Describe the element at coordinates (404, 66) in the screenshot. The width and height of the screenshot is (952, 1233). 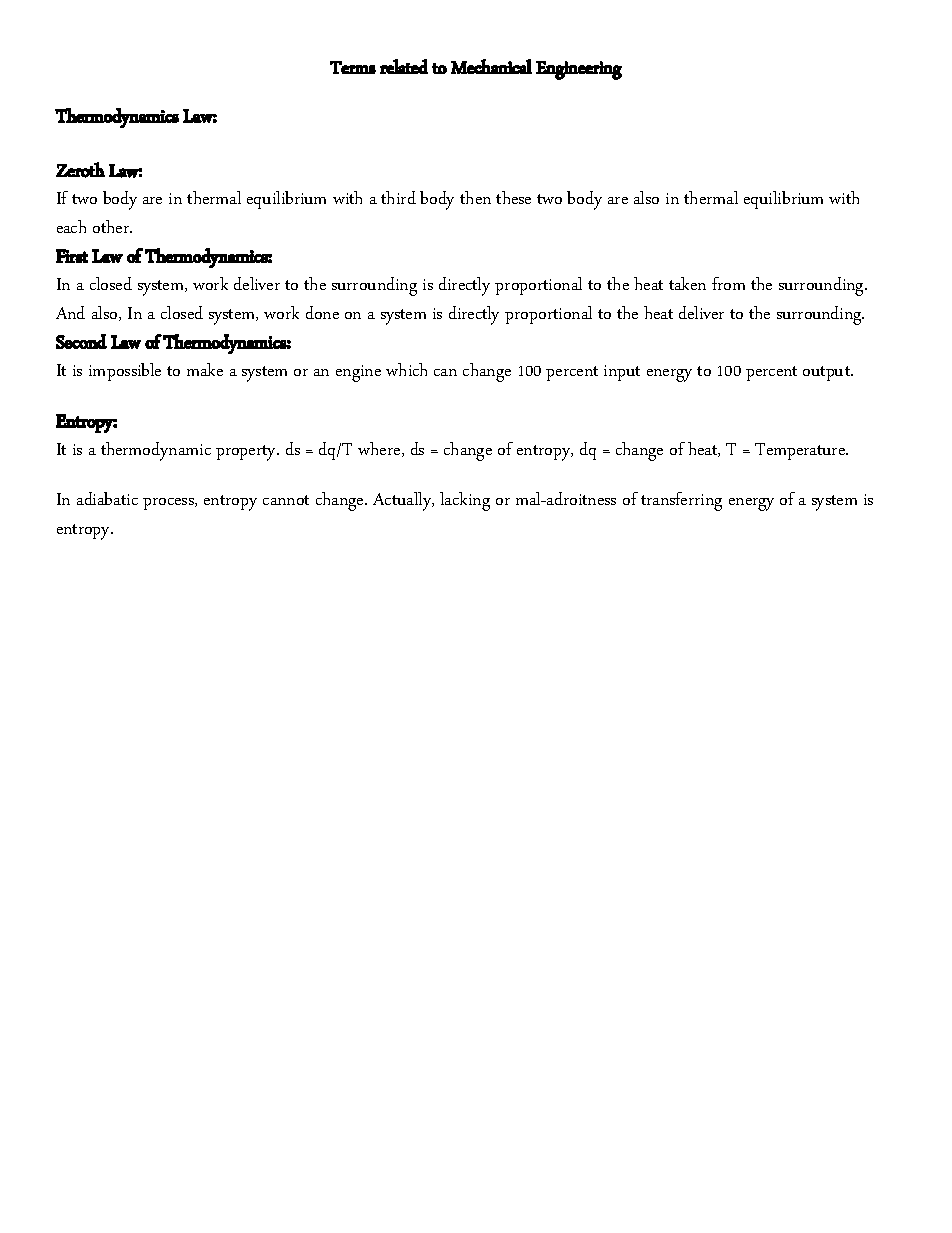
I see `related` at that location.
